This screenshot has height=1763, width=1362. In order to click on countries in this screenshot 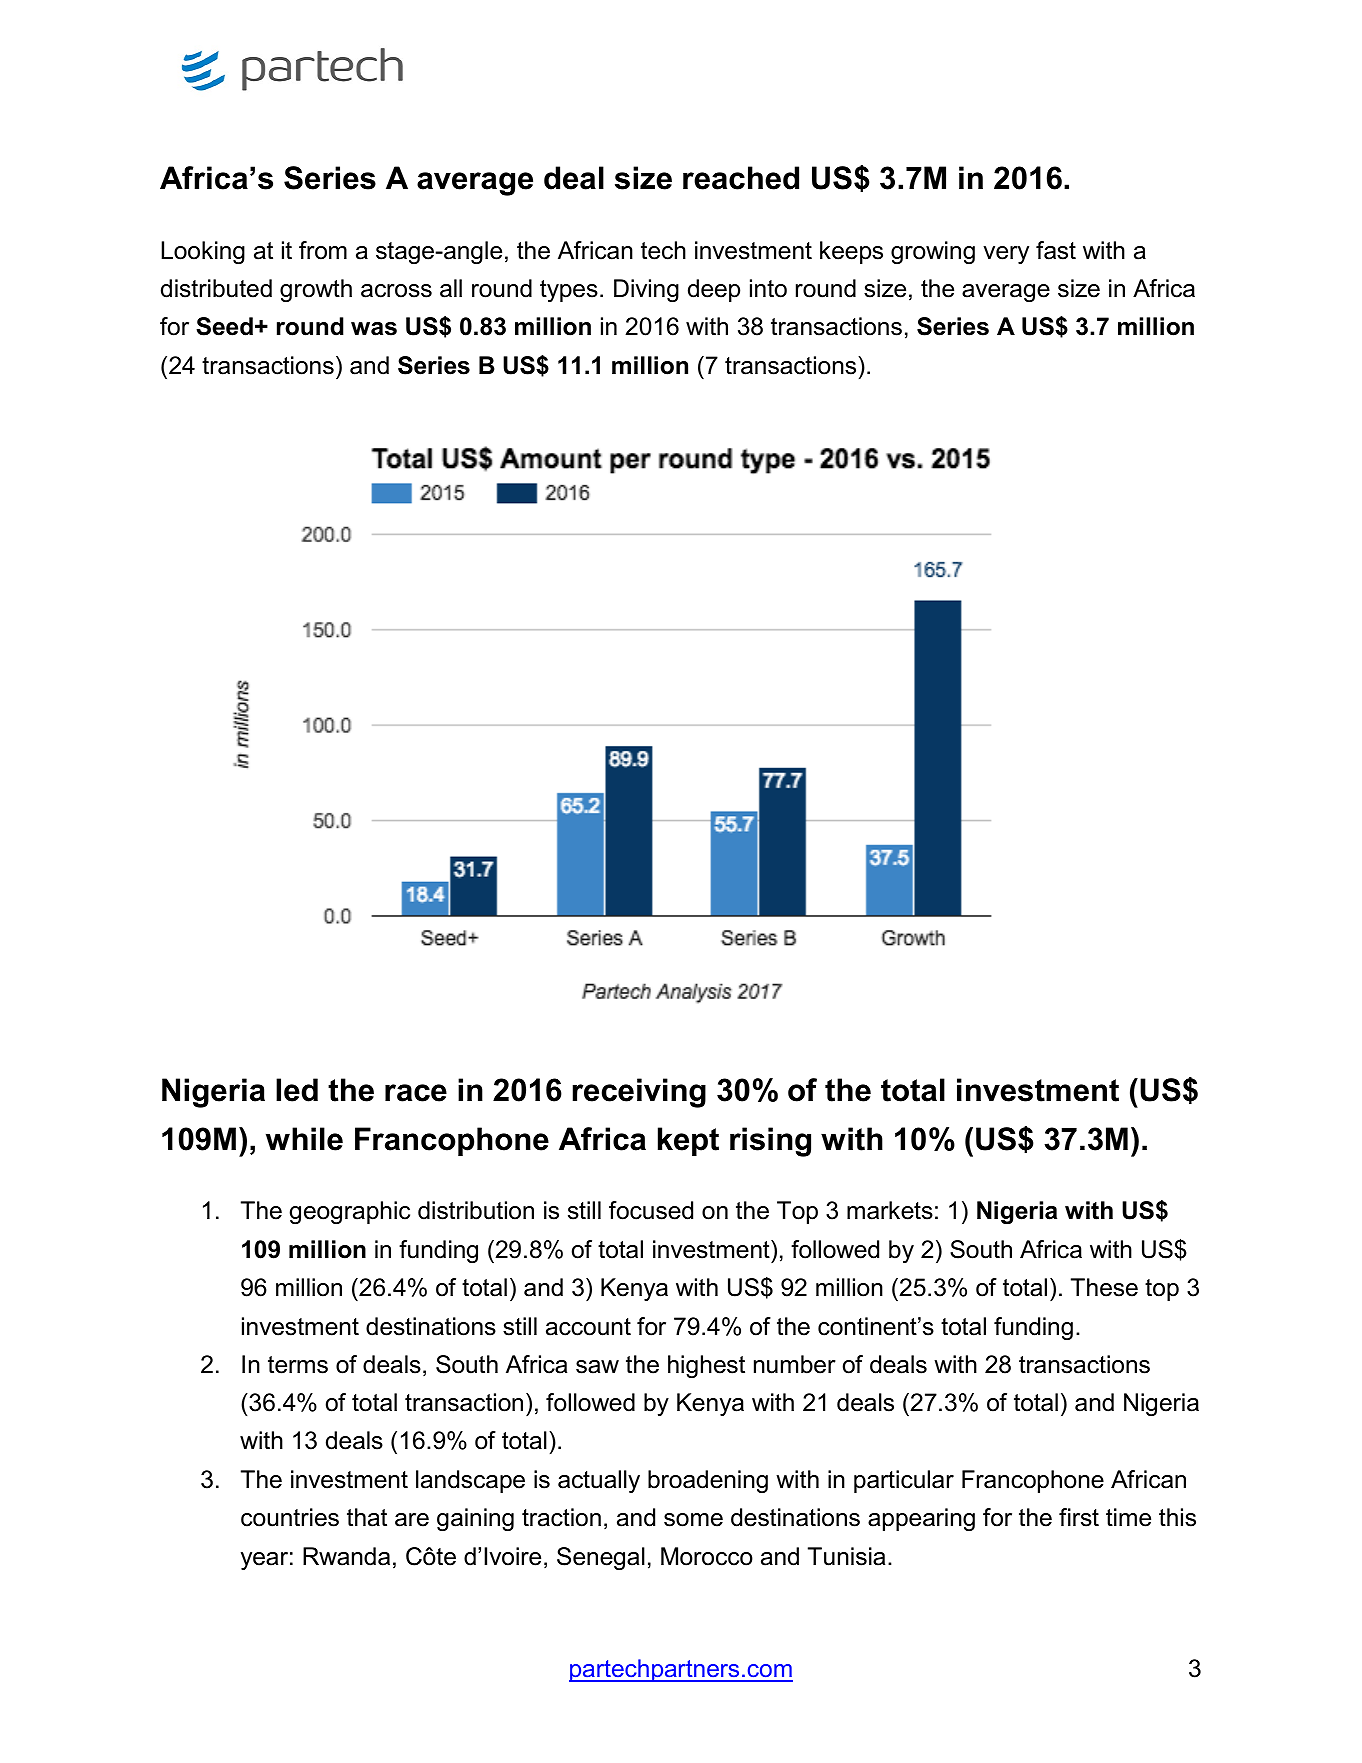, I will do `click(290, 1517)`.
